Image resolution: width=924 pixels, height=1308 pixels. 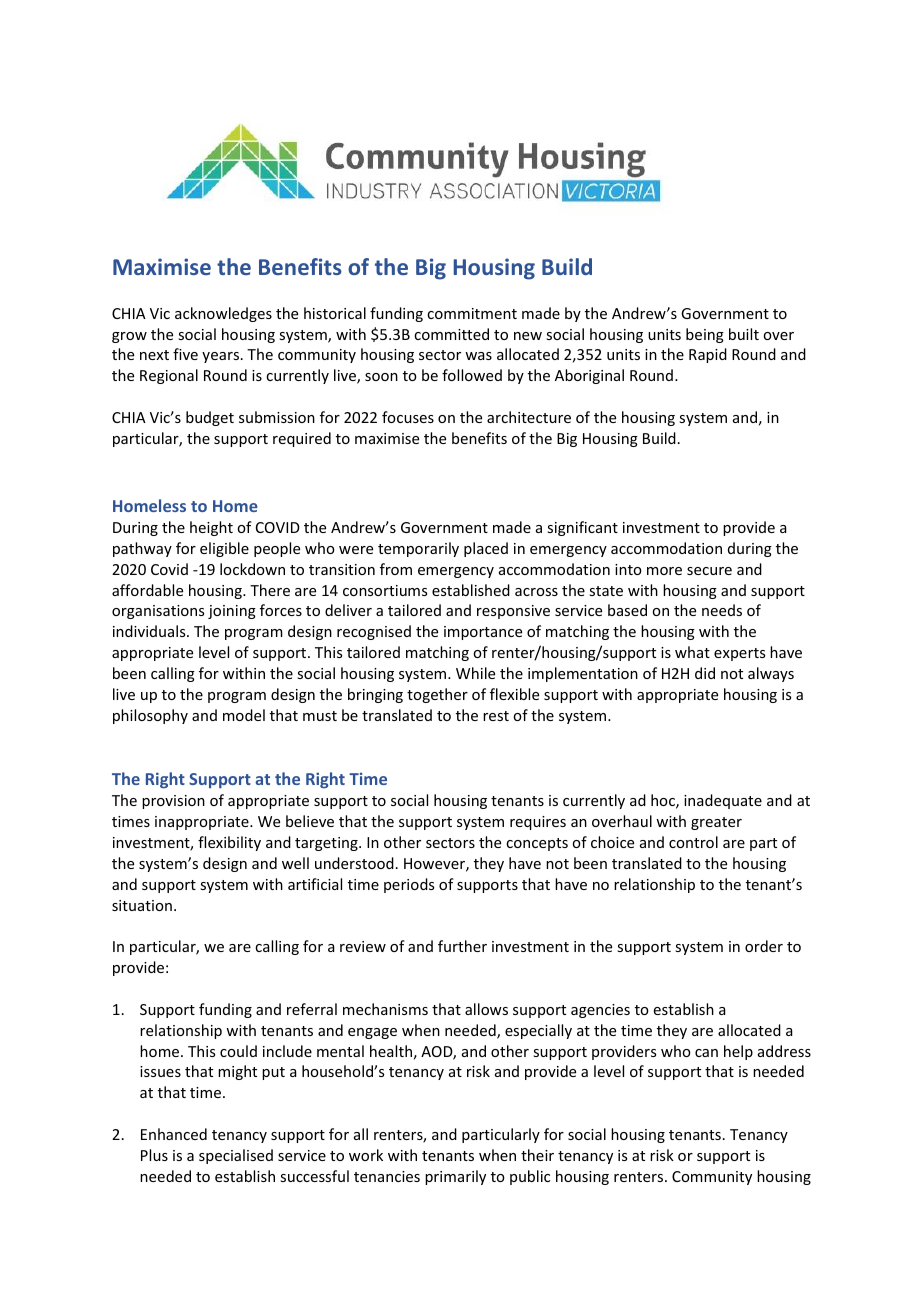 I want to click on years, so click(x=220, y=357).
